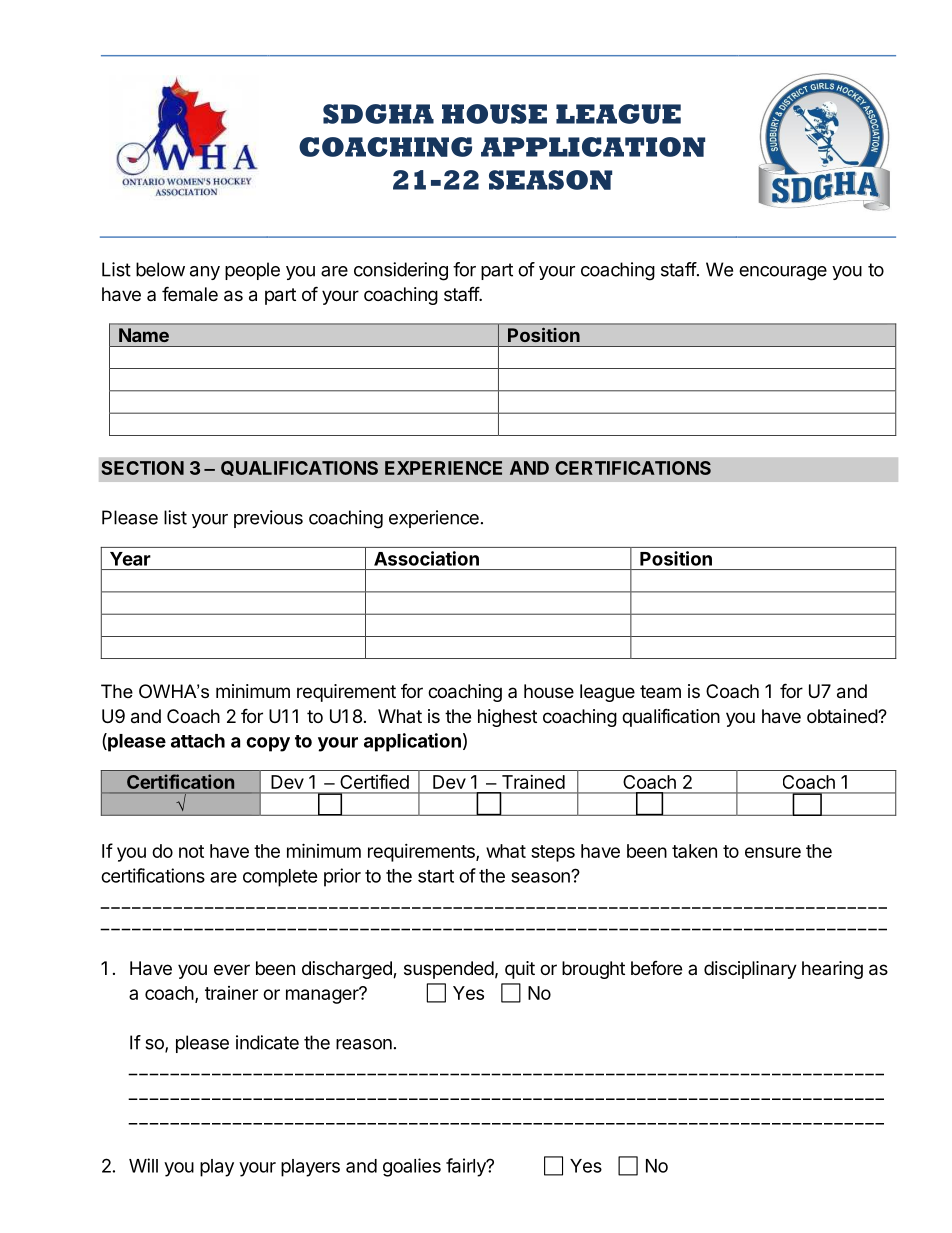 This document has width=952, height=1233. What do you see at coordinates (143, 1165) in the document?
I see `Will` at bounding box center [143, 1165].
